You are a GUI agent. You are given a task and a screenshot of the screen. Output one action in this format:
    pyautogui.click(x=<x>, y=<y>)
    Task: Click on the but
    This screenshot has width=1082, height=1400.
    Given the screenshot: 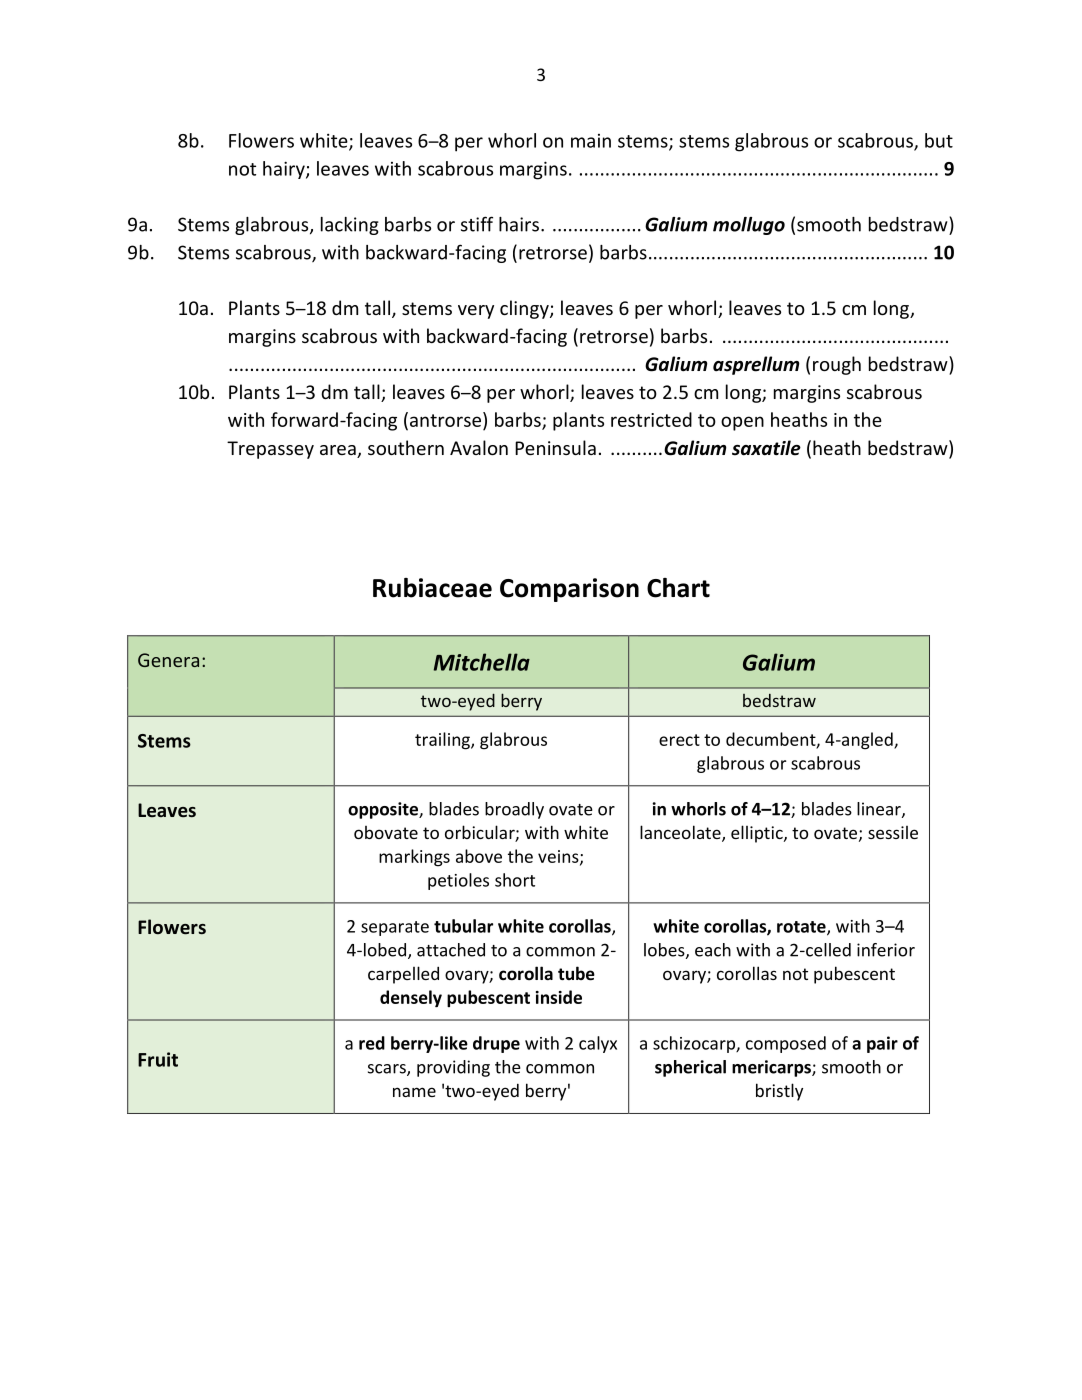 What is the action you would take?
    pyautogui.click(x=939, y=140)
